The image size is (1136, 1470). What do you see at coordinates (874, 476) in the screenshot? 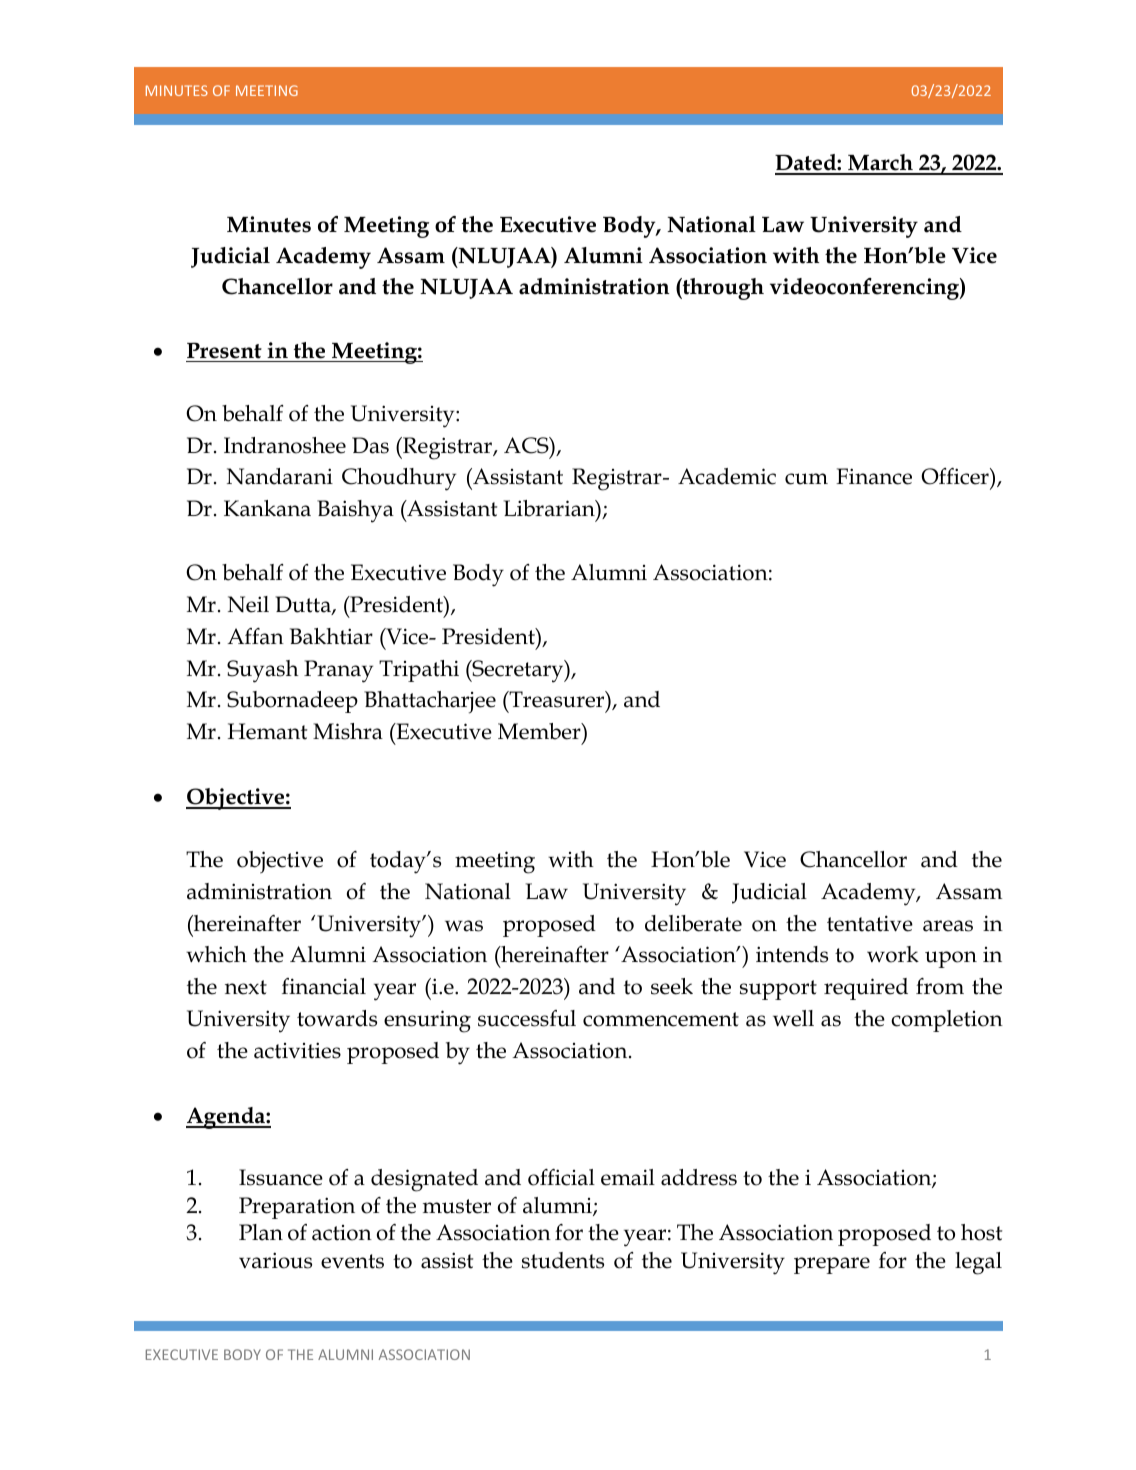
I see `Finance` at bounding box center [874, 476].
